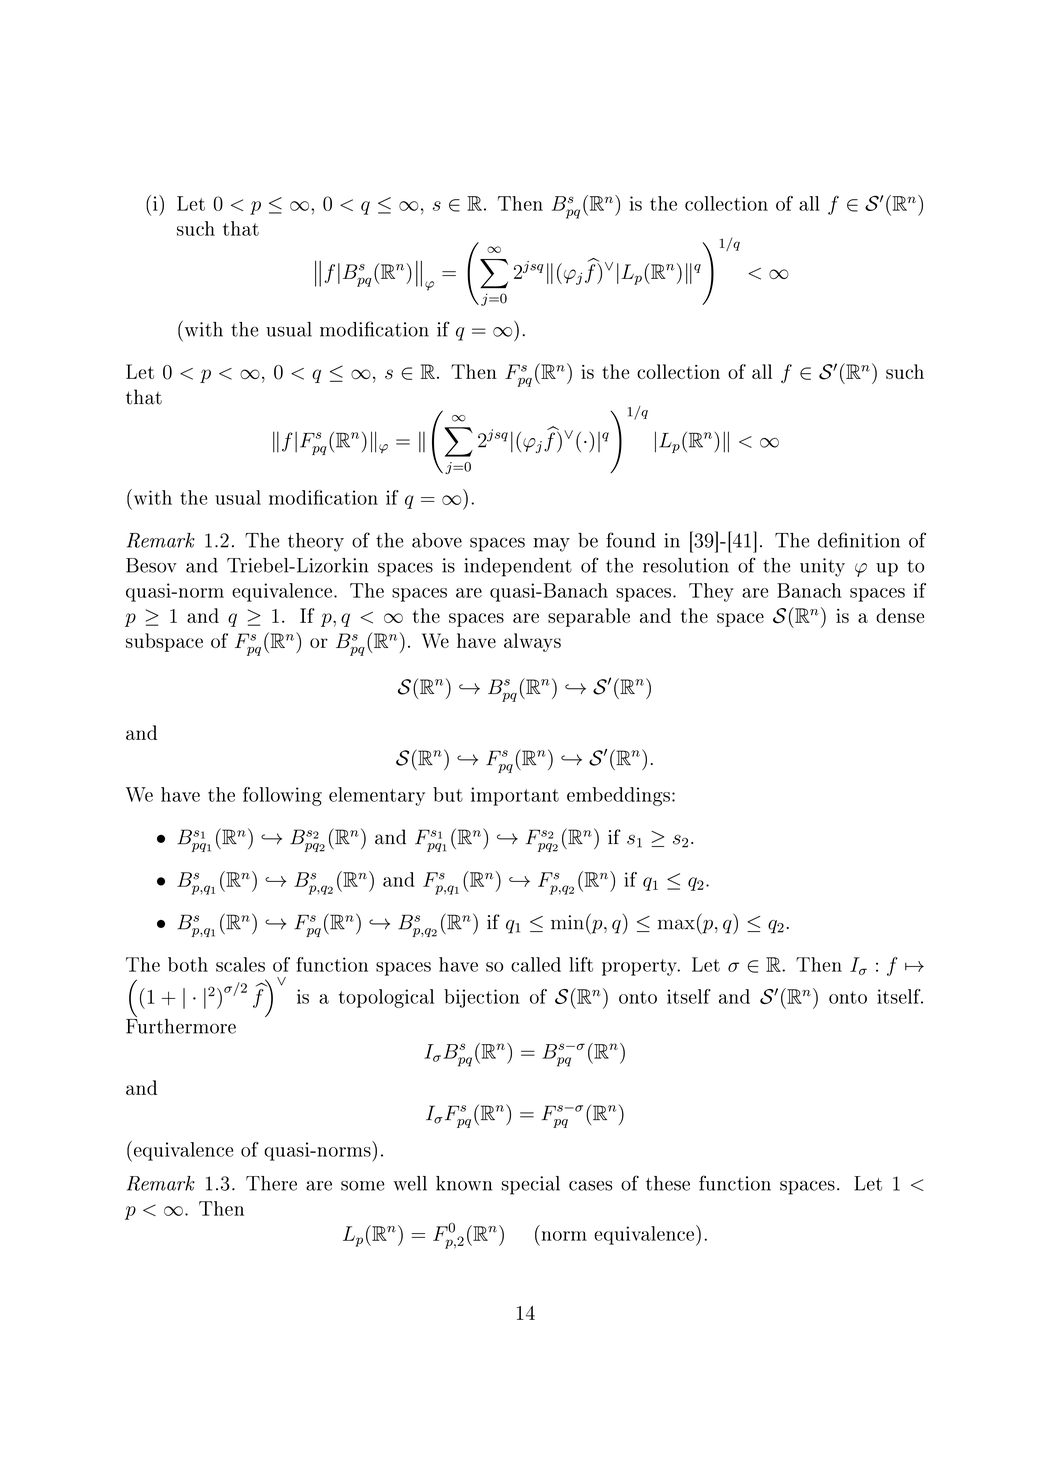 This screenshot has width=1037, height=1467. Describe the element at coordinates (282, 796) in the screenshot. I see `following` at that location.
